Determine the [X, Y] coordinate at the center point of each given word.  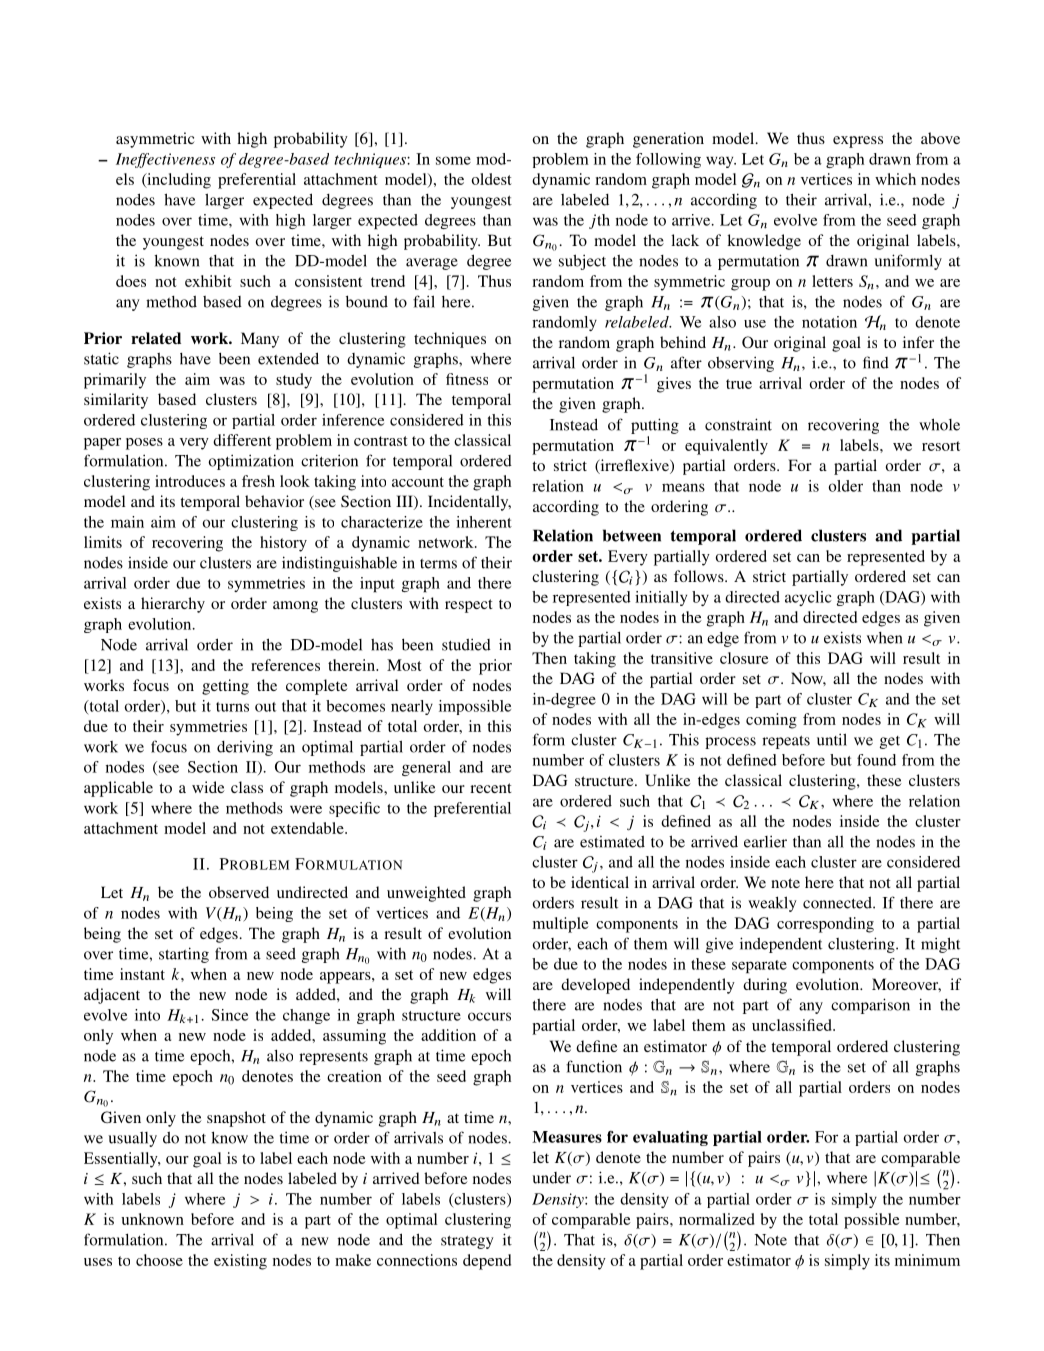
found [876, 760]
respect [469, 606]
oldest [492, 179]
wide [208, 787]
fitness [467, 379]
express [858, 142]
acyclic [808, 598]
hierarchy [173, 605]
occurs [489, 1016]
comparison [870, 1006]
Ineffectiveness [165, 160]
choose [159, 1260]
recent [491, 788]
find [876, 362]
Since [229, 1015]
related [156, 338]
